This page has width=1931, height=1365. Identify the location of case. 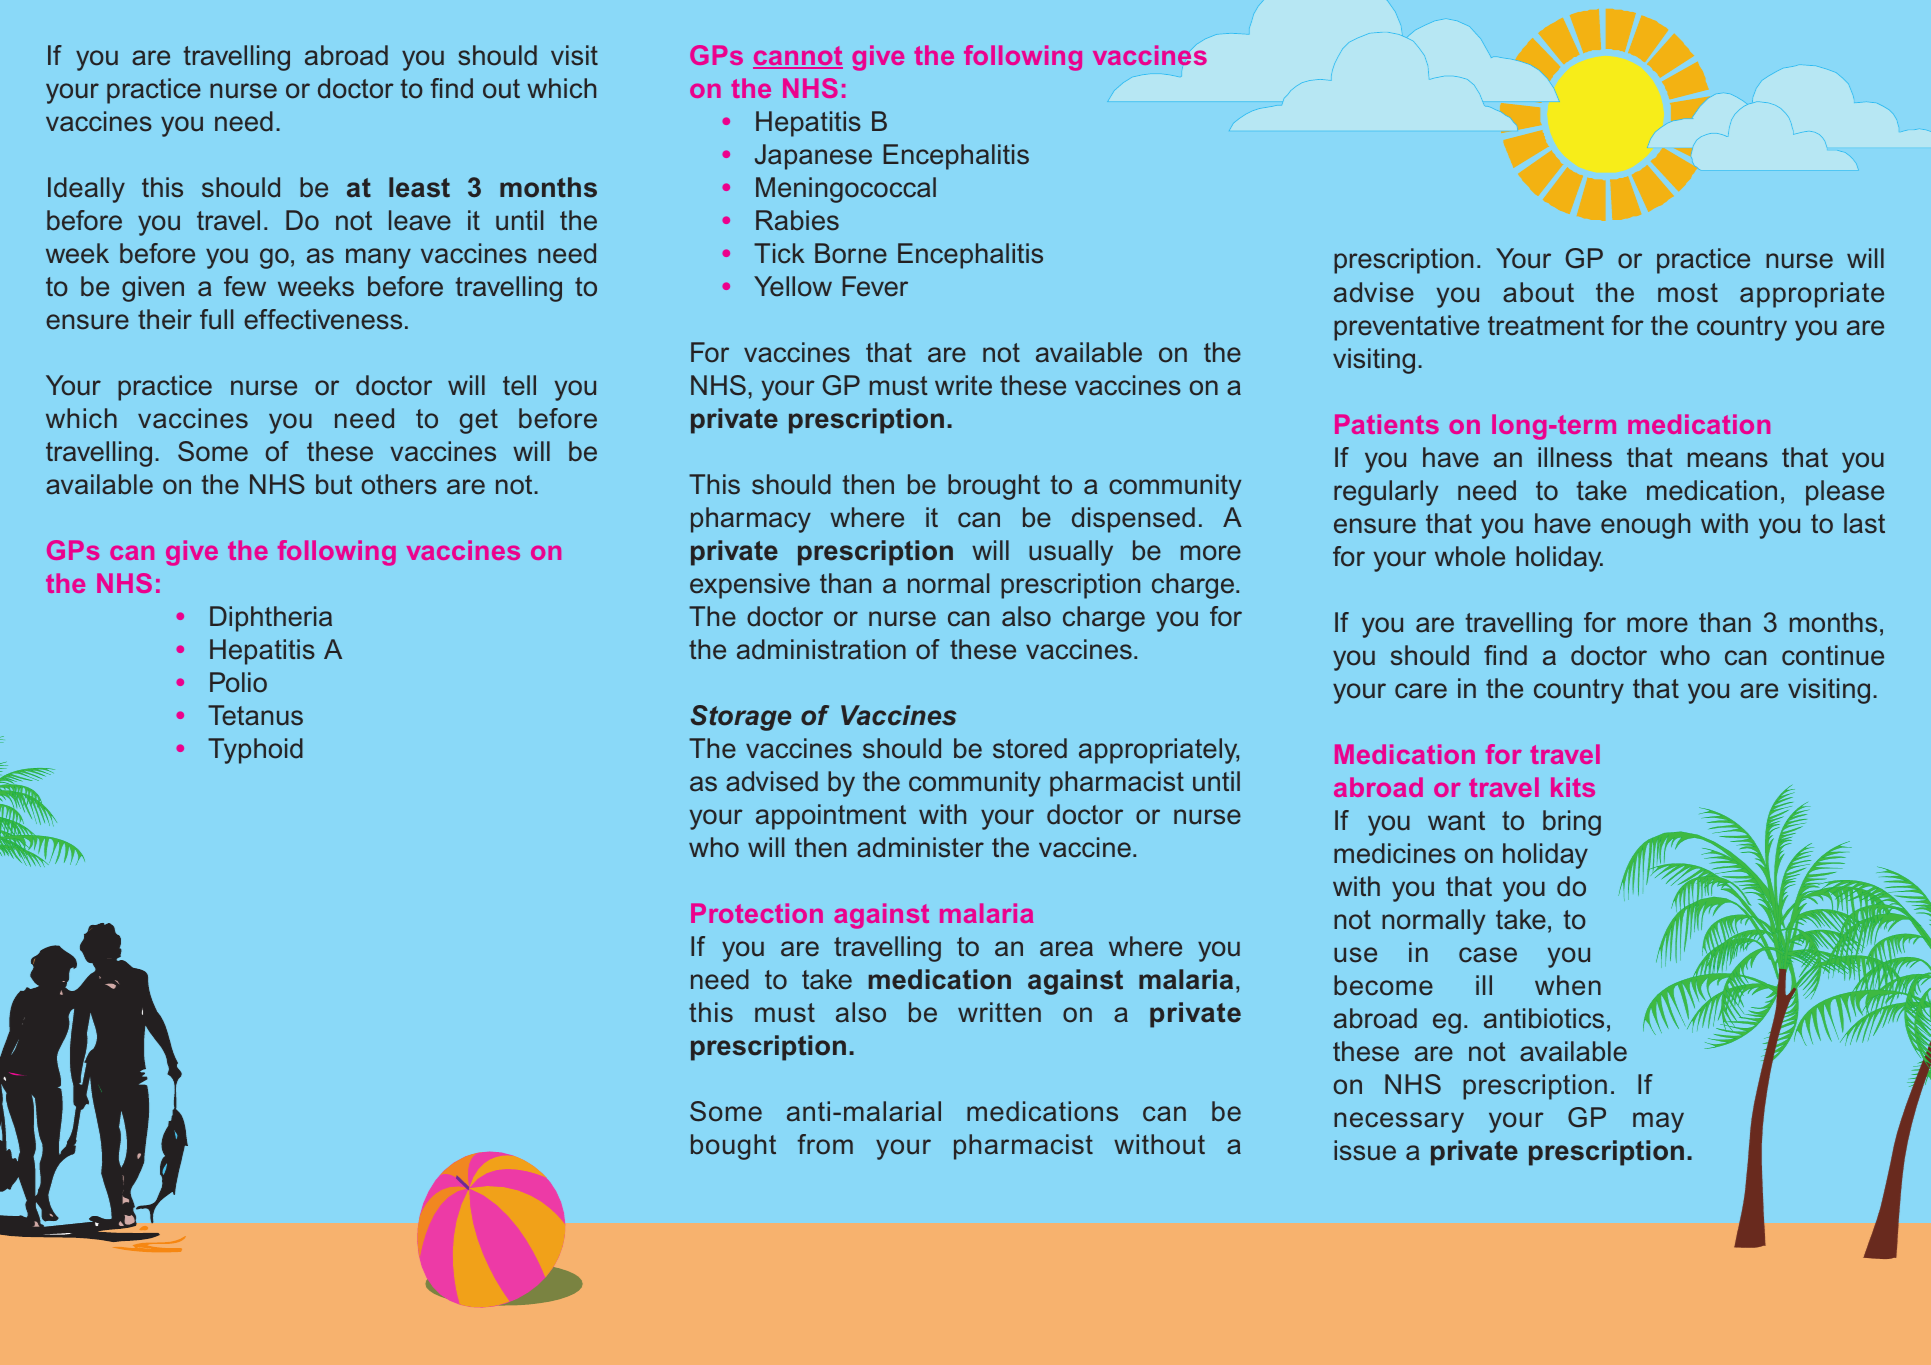
(1488, 955).
